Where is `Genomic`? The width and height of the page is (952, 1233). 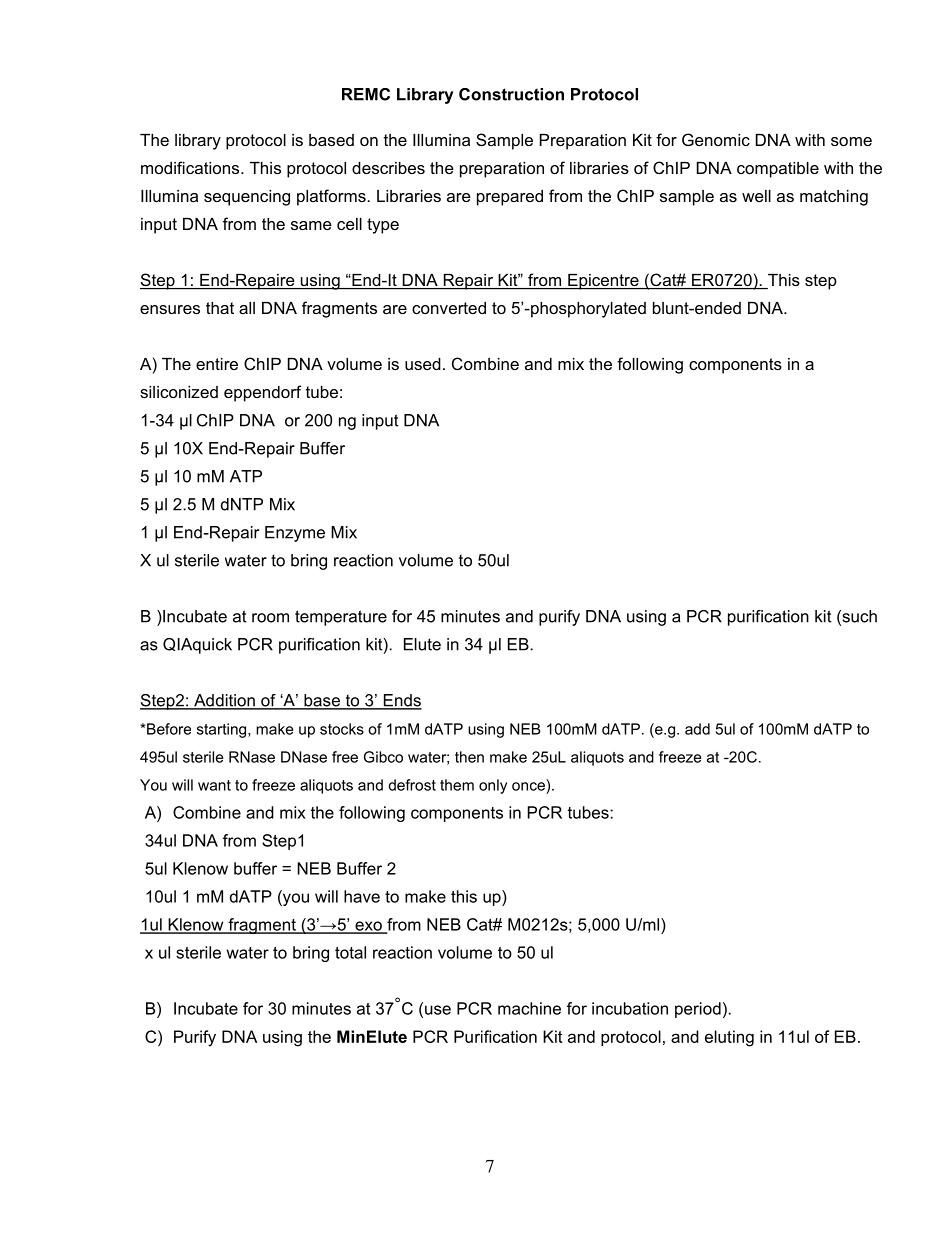 Genomic is located at coordinates (716, 139).
